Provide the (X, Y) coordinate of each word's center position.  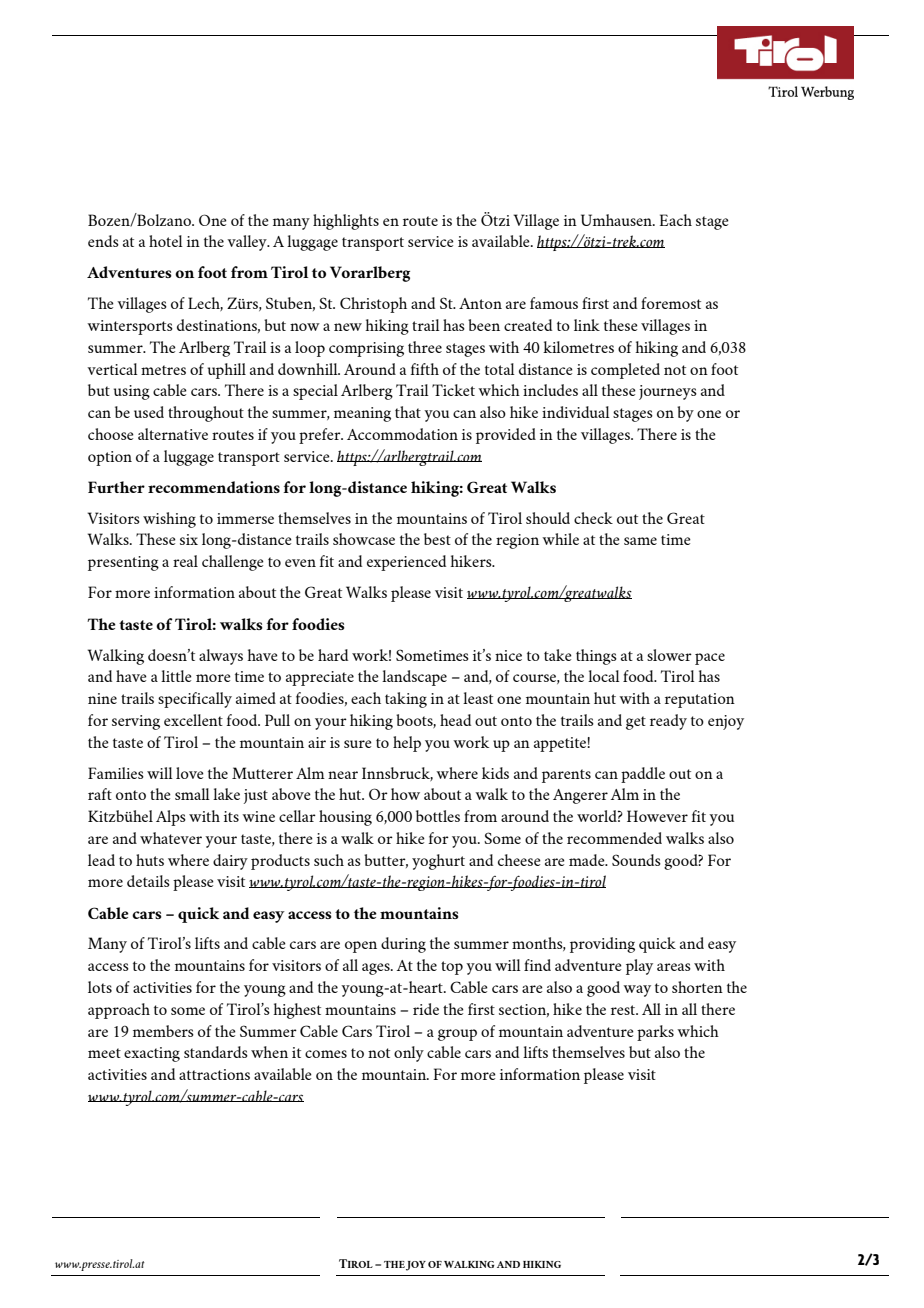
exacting (152, 1054)
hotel (166, 241)
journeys (668, 392)
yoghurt (438, 862)
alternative (173, 434)
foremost (671, 303)
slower (669, 655)
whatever (171, 838)
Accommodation (402, 434)
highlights (346, 222)
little (176, 676)
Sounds (636, 860)
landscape (414, 678)
